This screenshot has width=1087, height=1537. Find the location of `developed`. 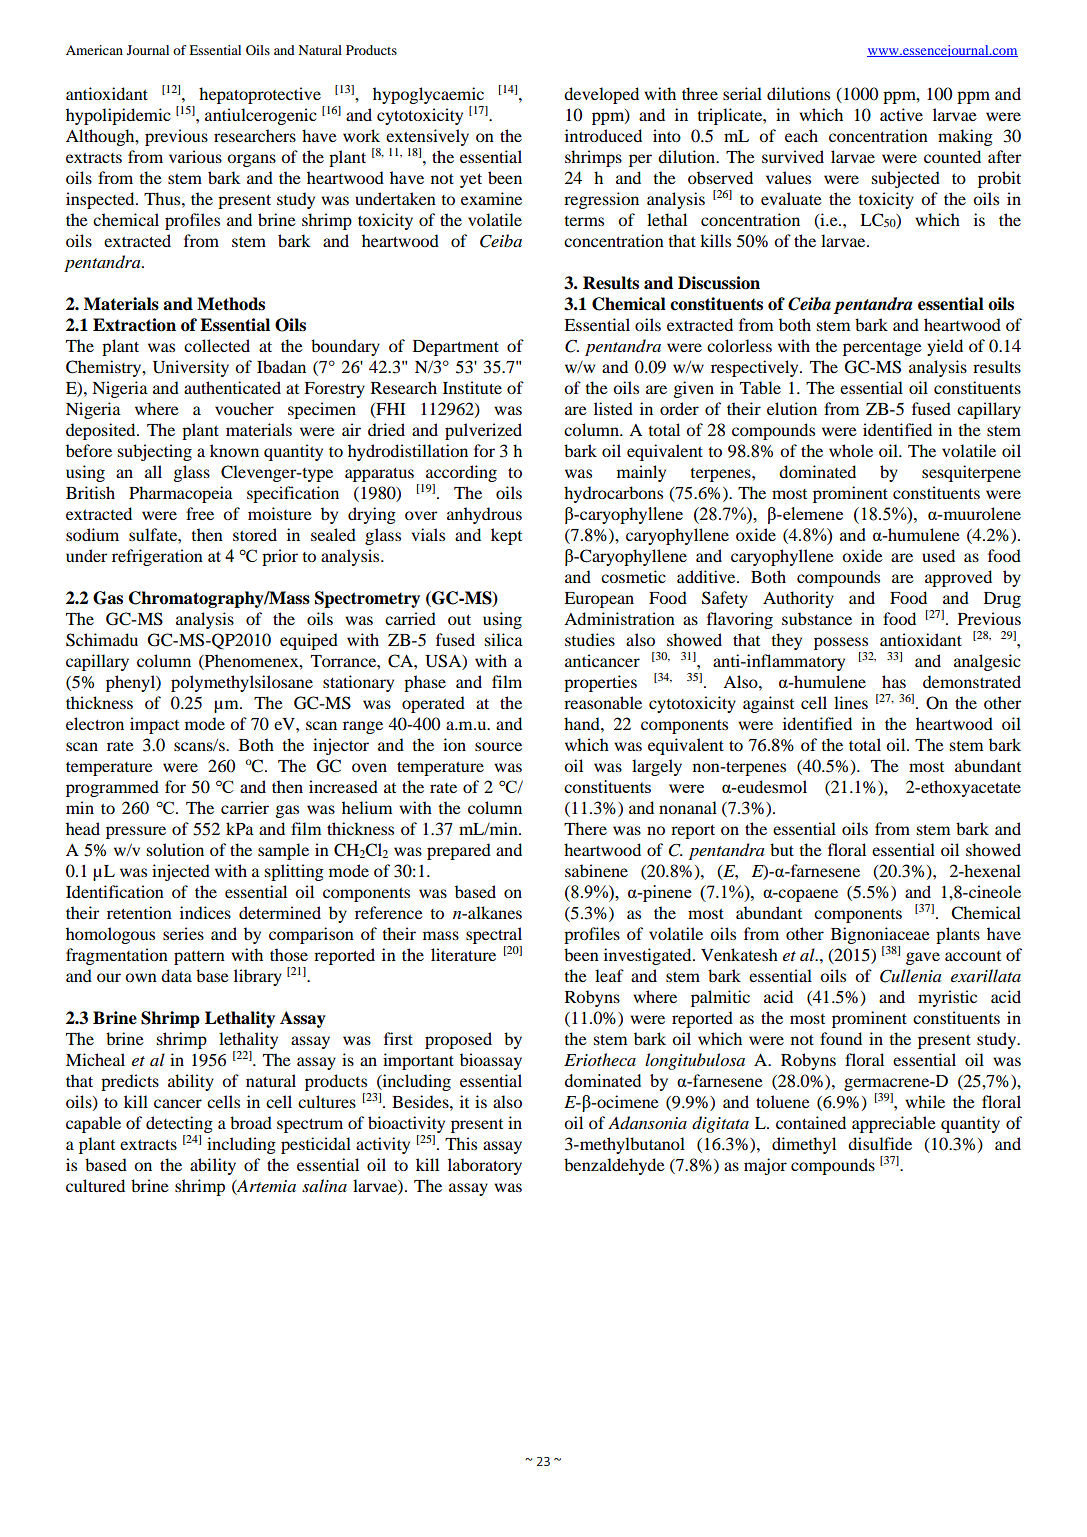

developed is located at coordinates (601, 95).
